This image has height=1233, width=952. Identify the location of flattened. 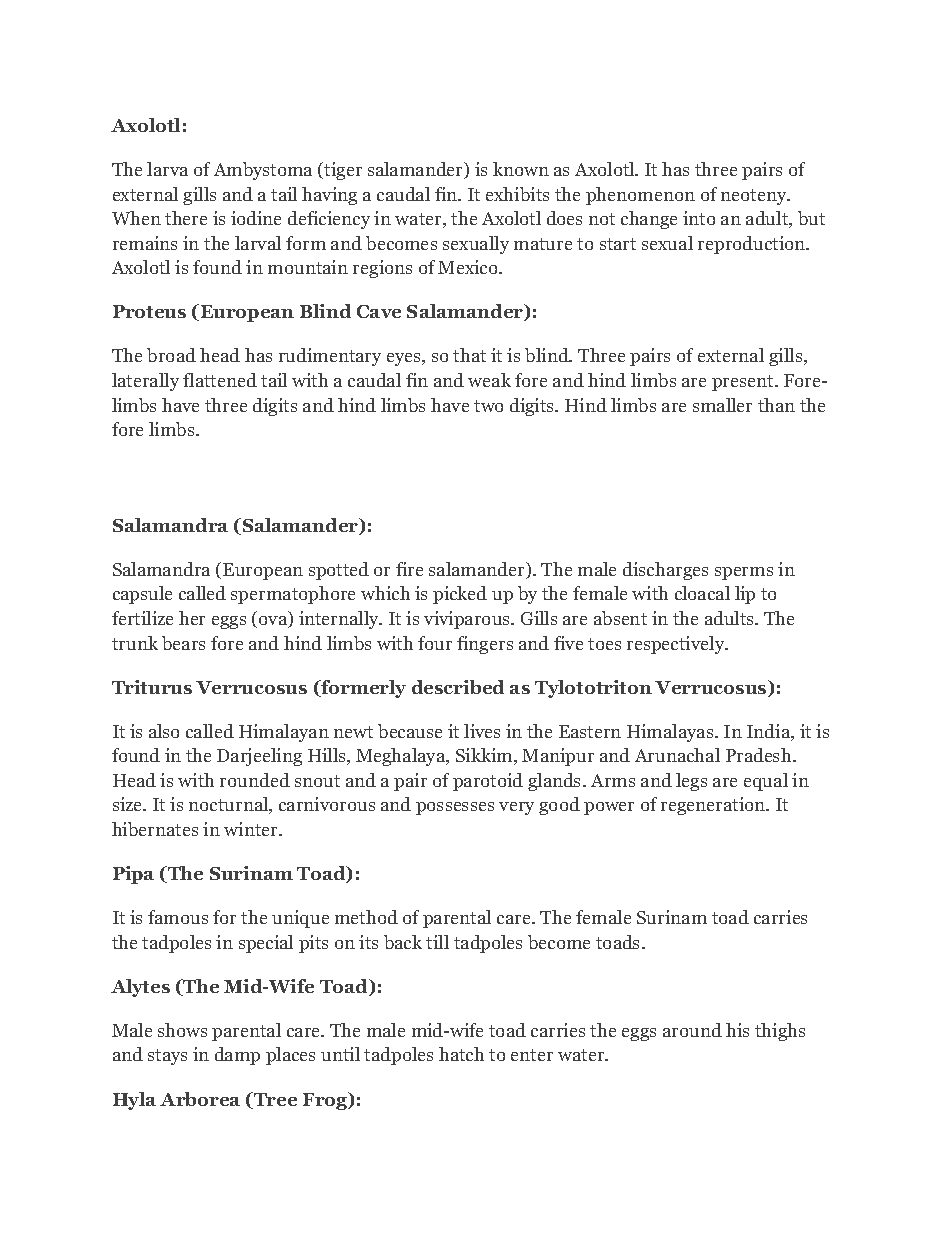
(220, 380).
